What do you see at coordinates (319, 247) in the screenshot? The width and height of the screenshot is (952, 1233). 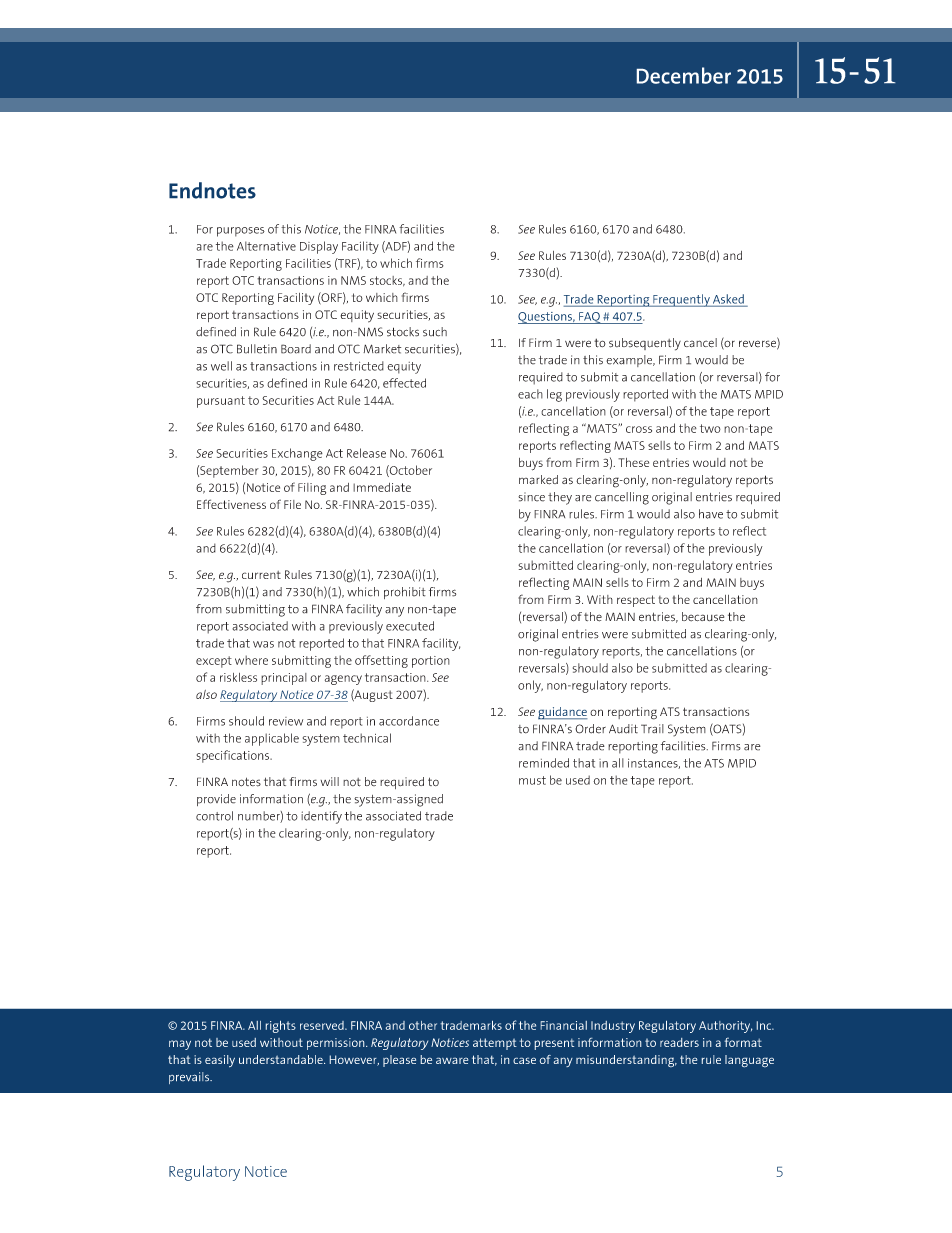 I see `Display` at bounding box center [319, 247].
